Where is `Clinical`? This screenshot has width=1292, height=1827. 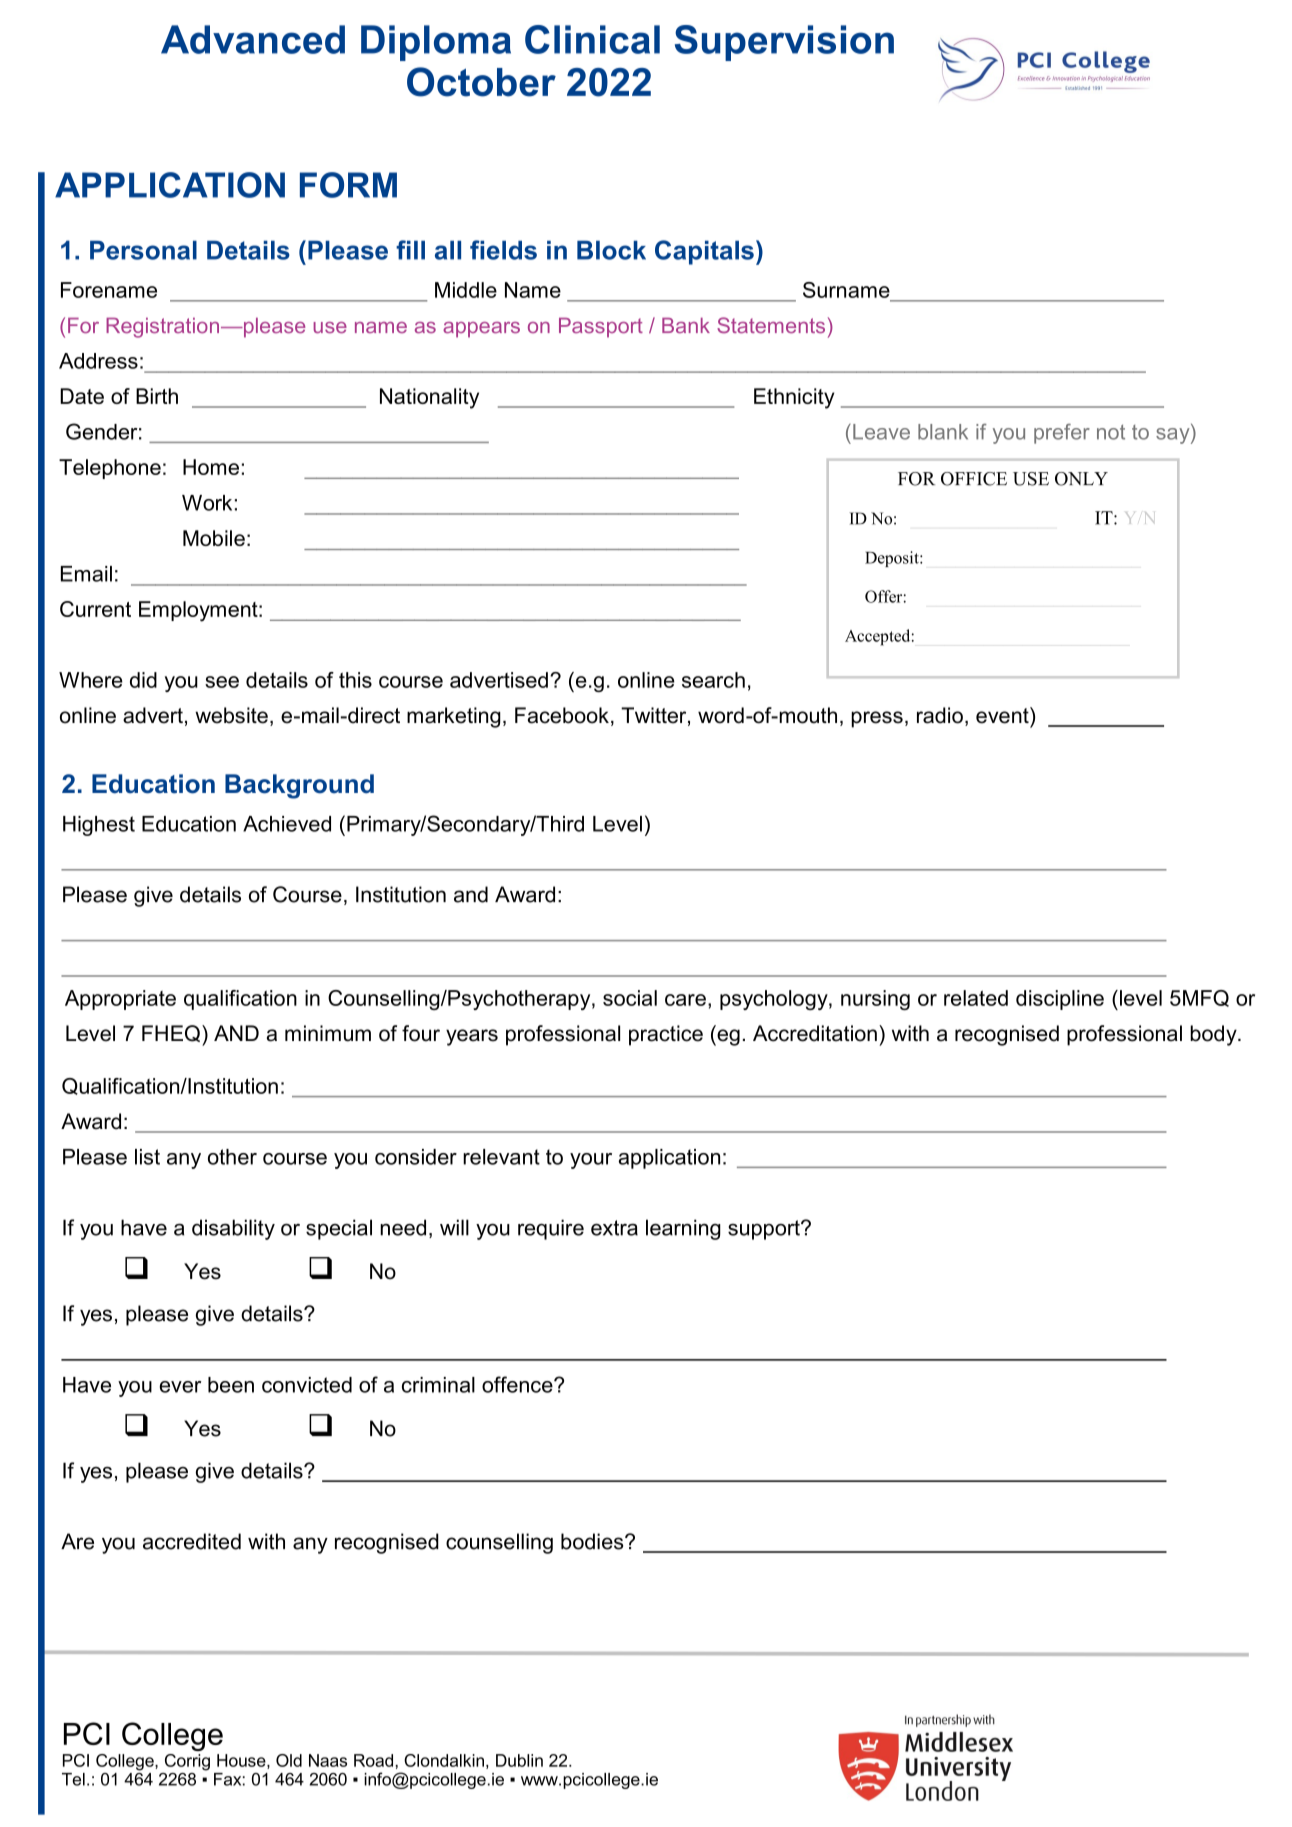
Clinical is located at coordinates (592, 39).
